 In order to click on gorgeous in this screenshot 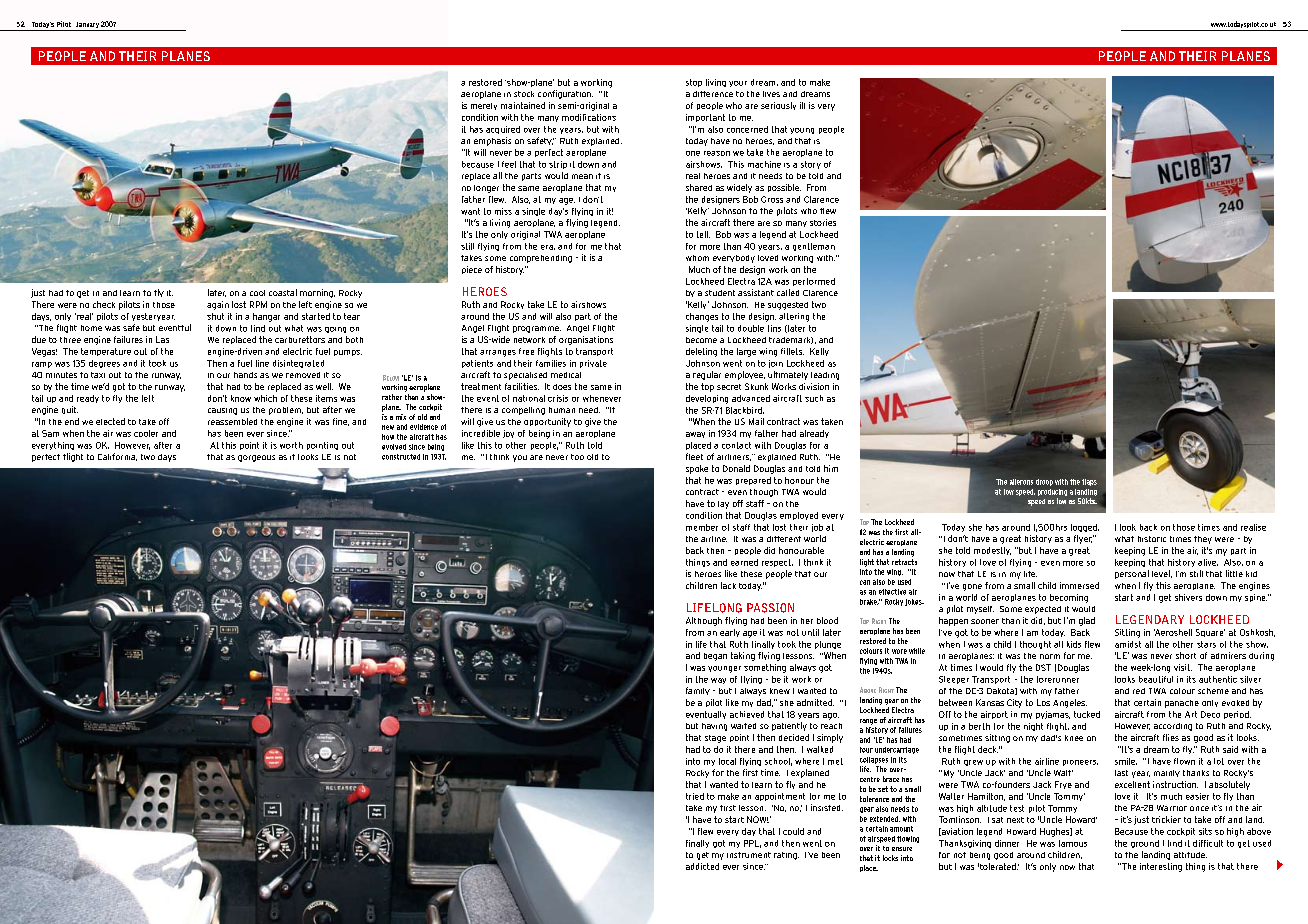, I will do `click(256, 458)`.
